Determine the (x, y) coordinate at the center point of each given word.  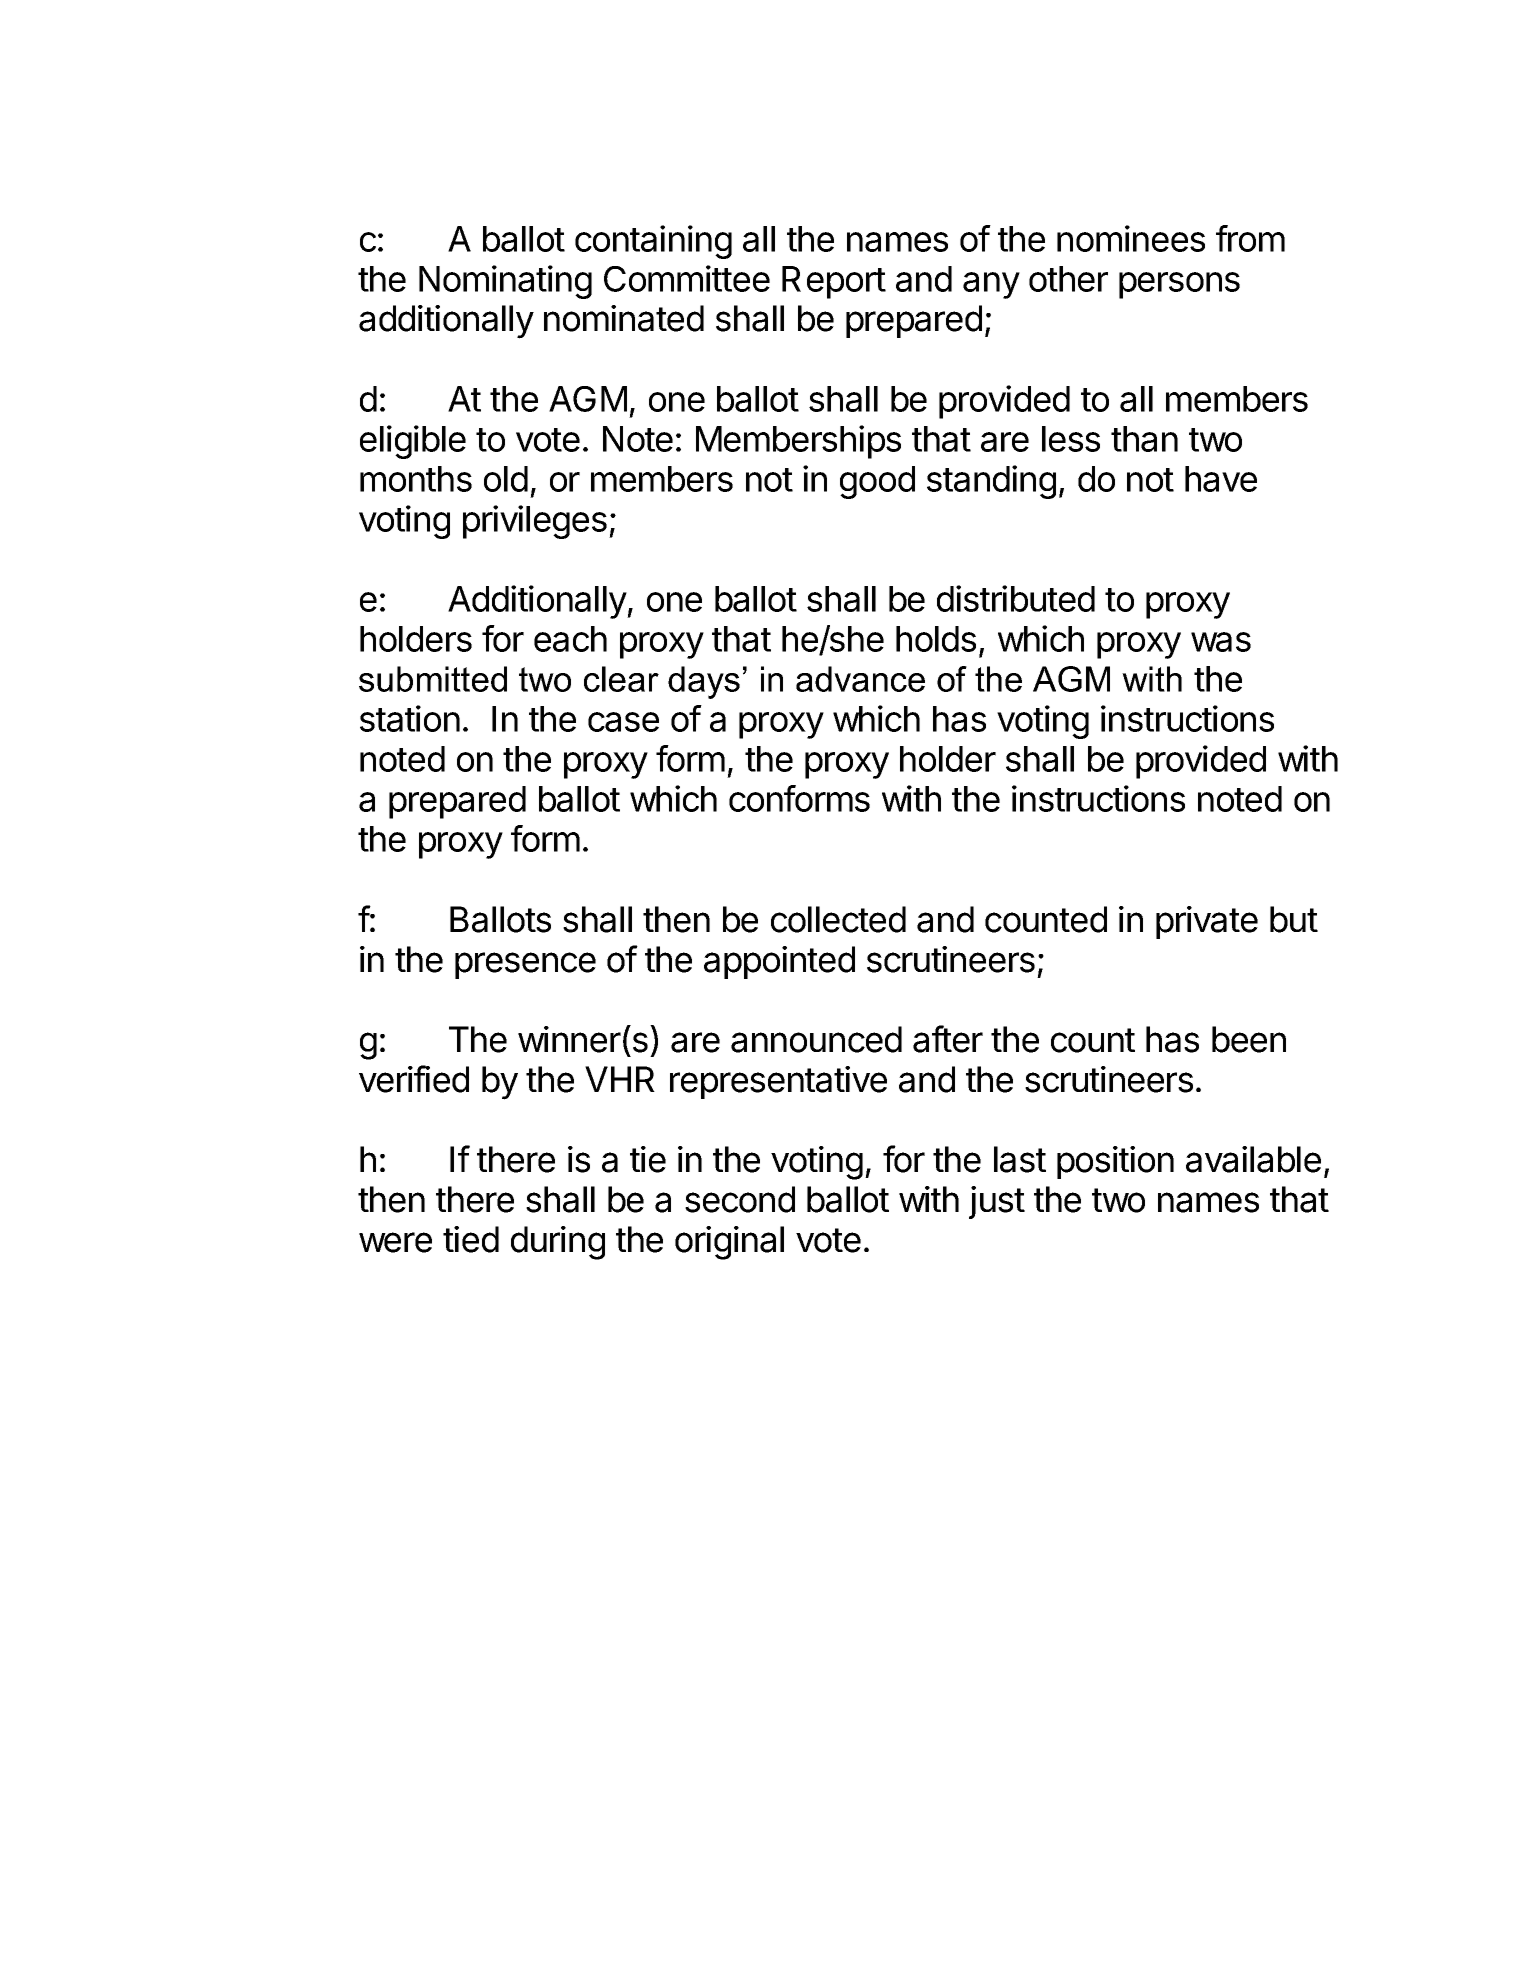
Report (834, 282)
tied (471, 1239)
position (1115, 1162)
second (740, 1199)
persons (1179, 285)
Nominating (505, 282)
